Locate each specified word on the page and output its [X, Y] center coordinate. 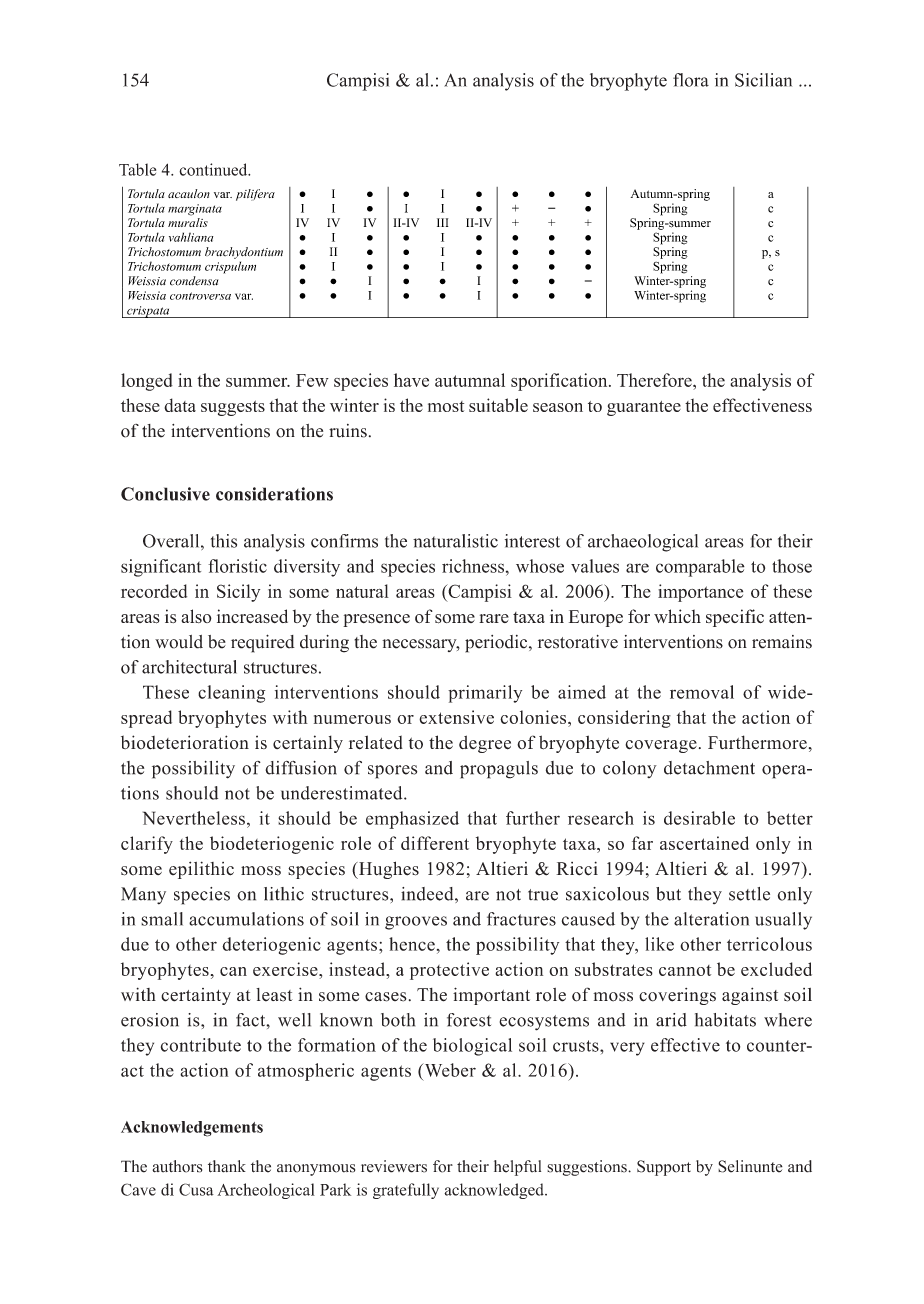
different [435, 843]
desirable [699, 818]
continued [214, 169]
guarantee [644, 408]
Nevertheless [194, 818]
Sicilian [763, 80]
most [446, 406]
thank [227, 1166]
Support [664, 1168]
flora [691, 80]
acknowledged [495, 1191]
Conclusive [165, 494]
